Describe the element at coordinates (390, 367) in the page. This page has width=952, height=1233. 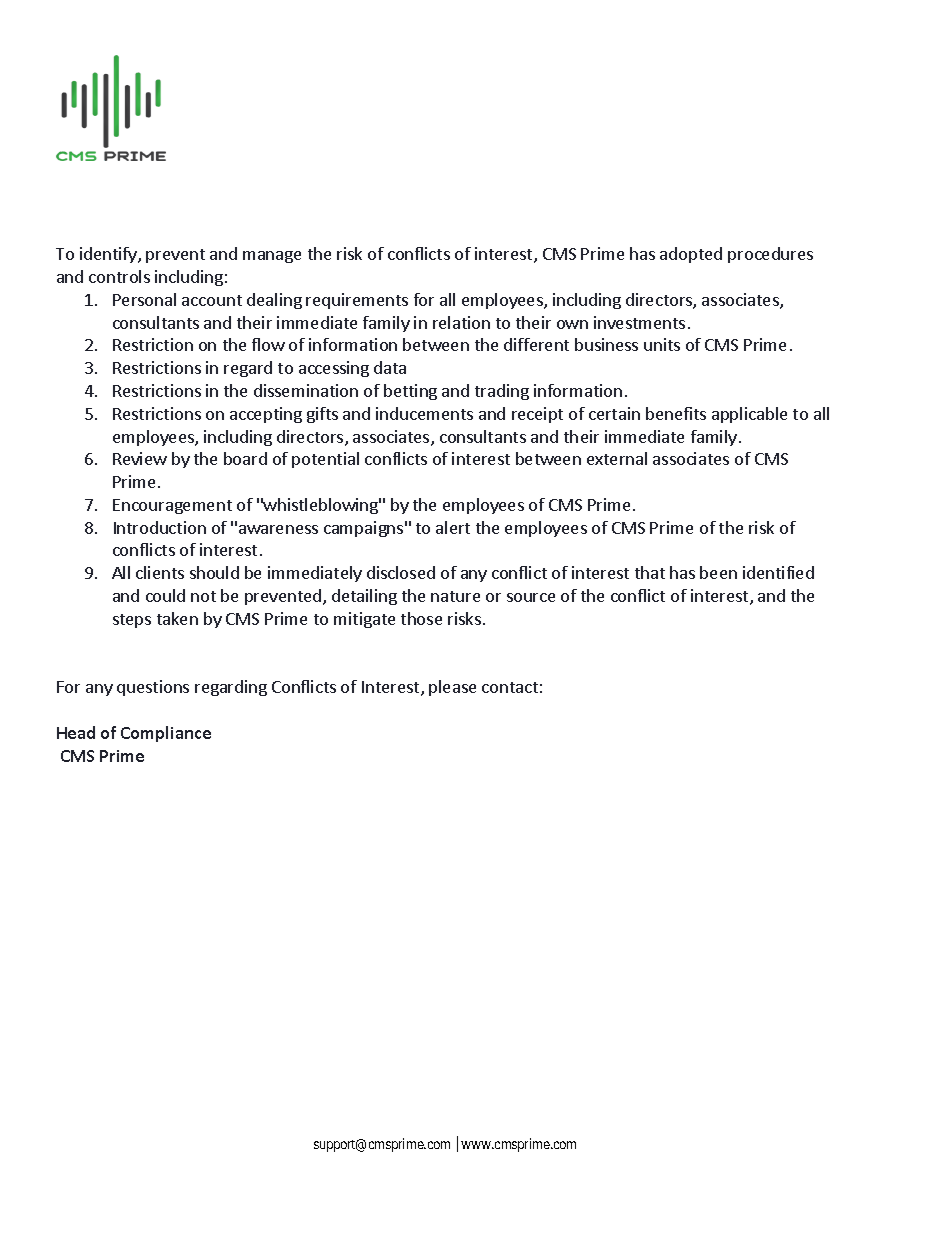
I see `data` at that location.
